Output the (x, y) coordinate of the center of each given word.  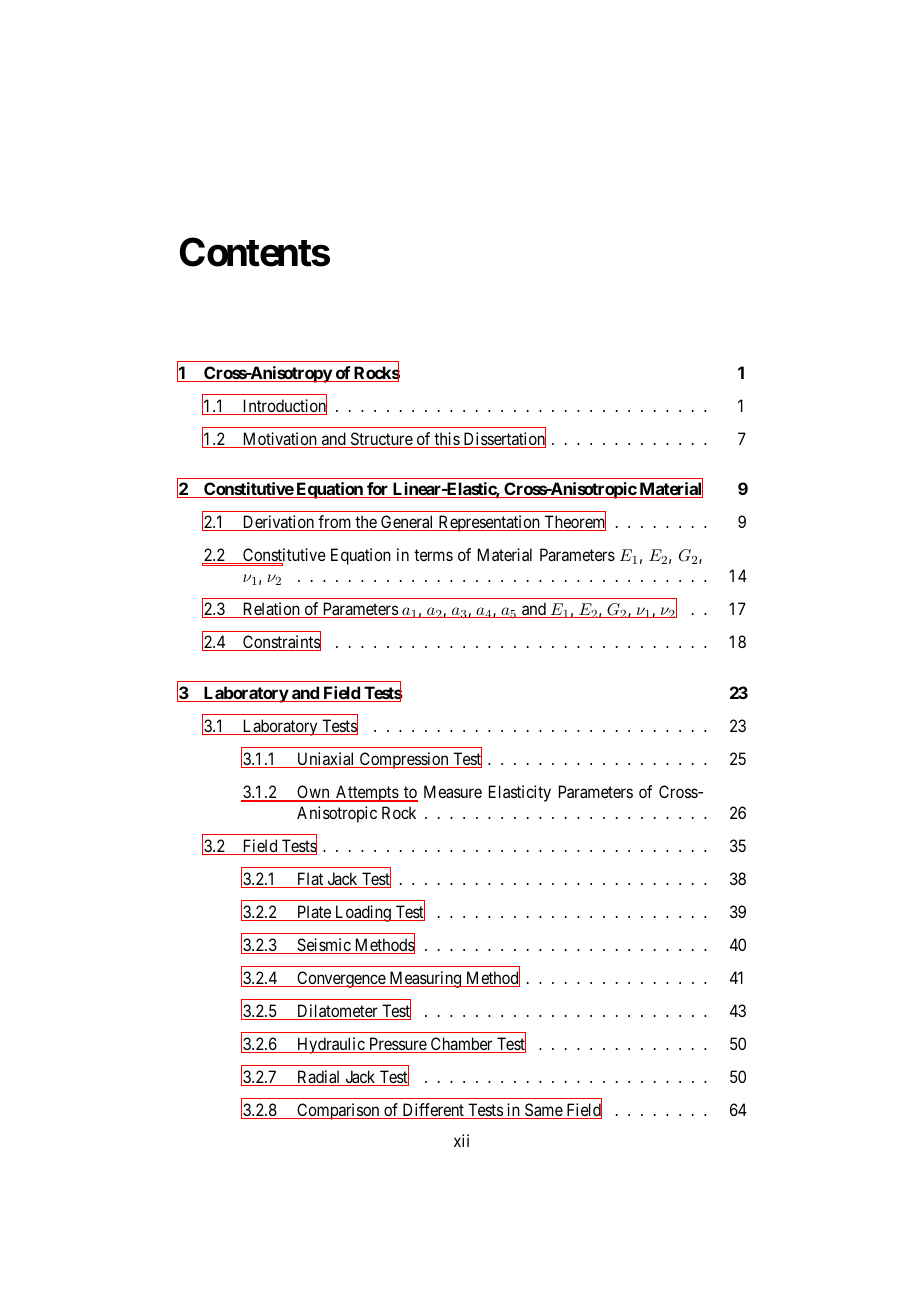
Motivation (279, 440)
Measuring (425, 979)
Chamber (461, 1045)
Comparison (338, 1111)
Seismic (323, 946)
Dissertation (503, 439)
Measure (453, 791)
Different (433, 1111)
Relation (271, 610)
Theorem (574, 523)
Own (313, 793)
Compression (404, 760)
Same (543, 1111)
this (447, 440)
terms (433, 555)
